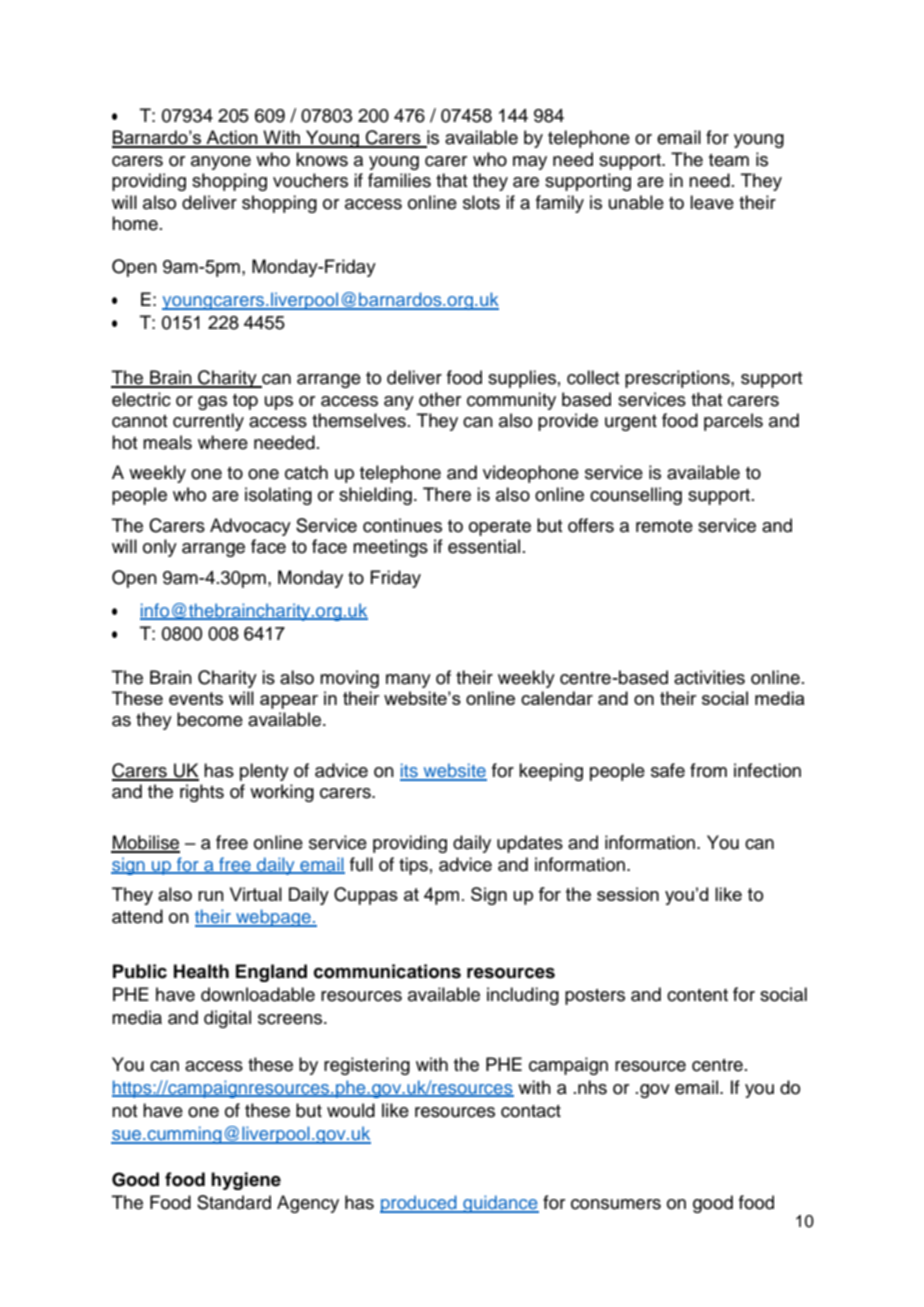  Describe the element at coordinates (419, 1204) in the screenshot. I see `produced` at that location.
